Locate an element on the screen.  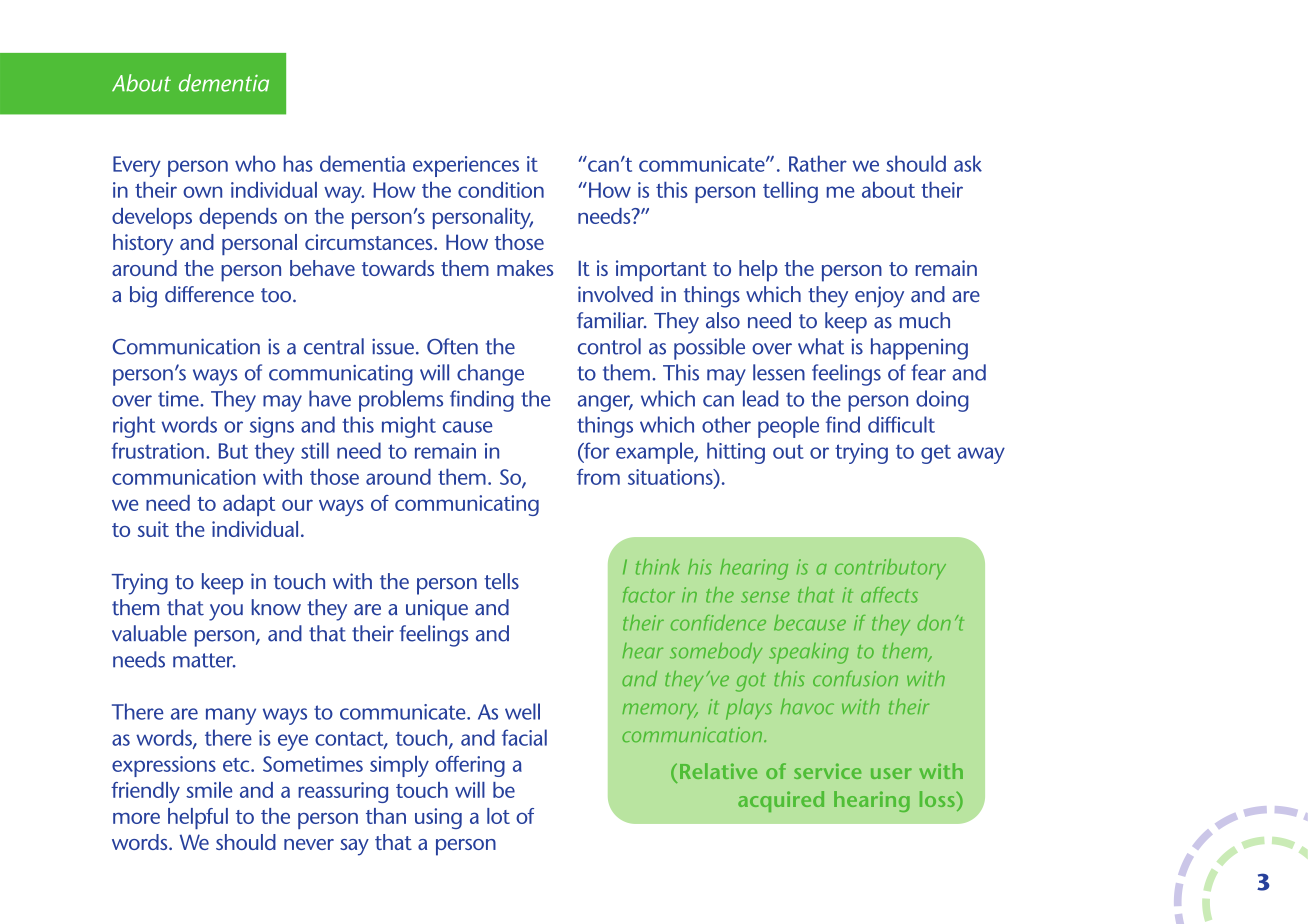
confusion is located at coordinates (855, 679).
